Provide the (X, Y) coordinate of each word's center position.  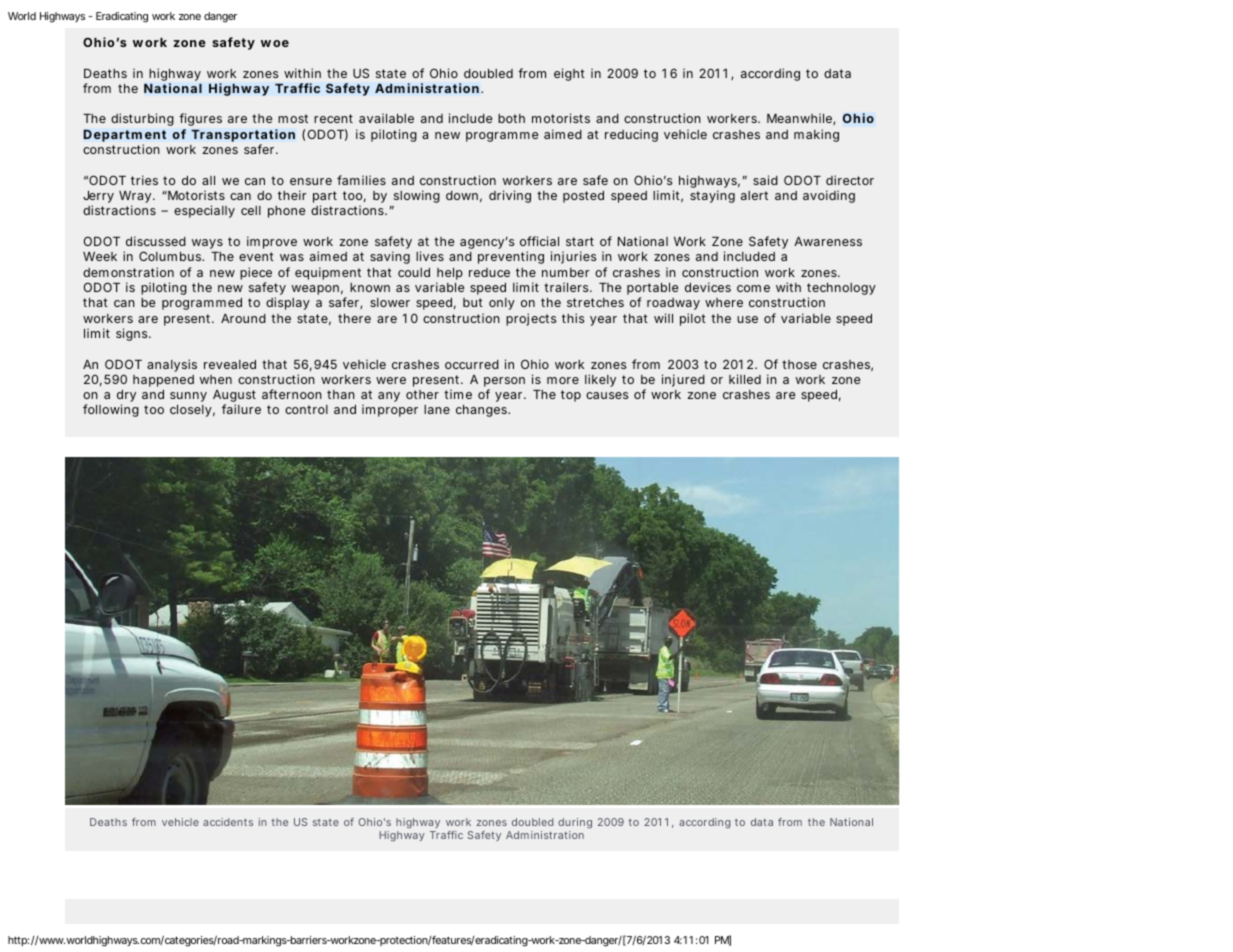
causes (607, 395)
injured (683, 380)
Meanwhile (800, 119)
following (111, 410)
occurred (472, 364)
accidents (228, 822)
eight (569, 74)
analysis (172, 365)
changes (482, 411)
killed (745, 379)
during (575, 825)
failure (241, 409)
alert (754, 195)
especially (204, 211)
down (462, 195)
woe (275, 43)
